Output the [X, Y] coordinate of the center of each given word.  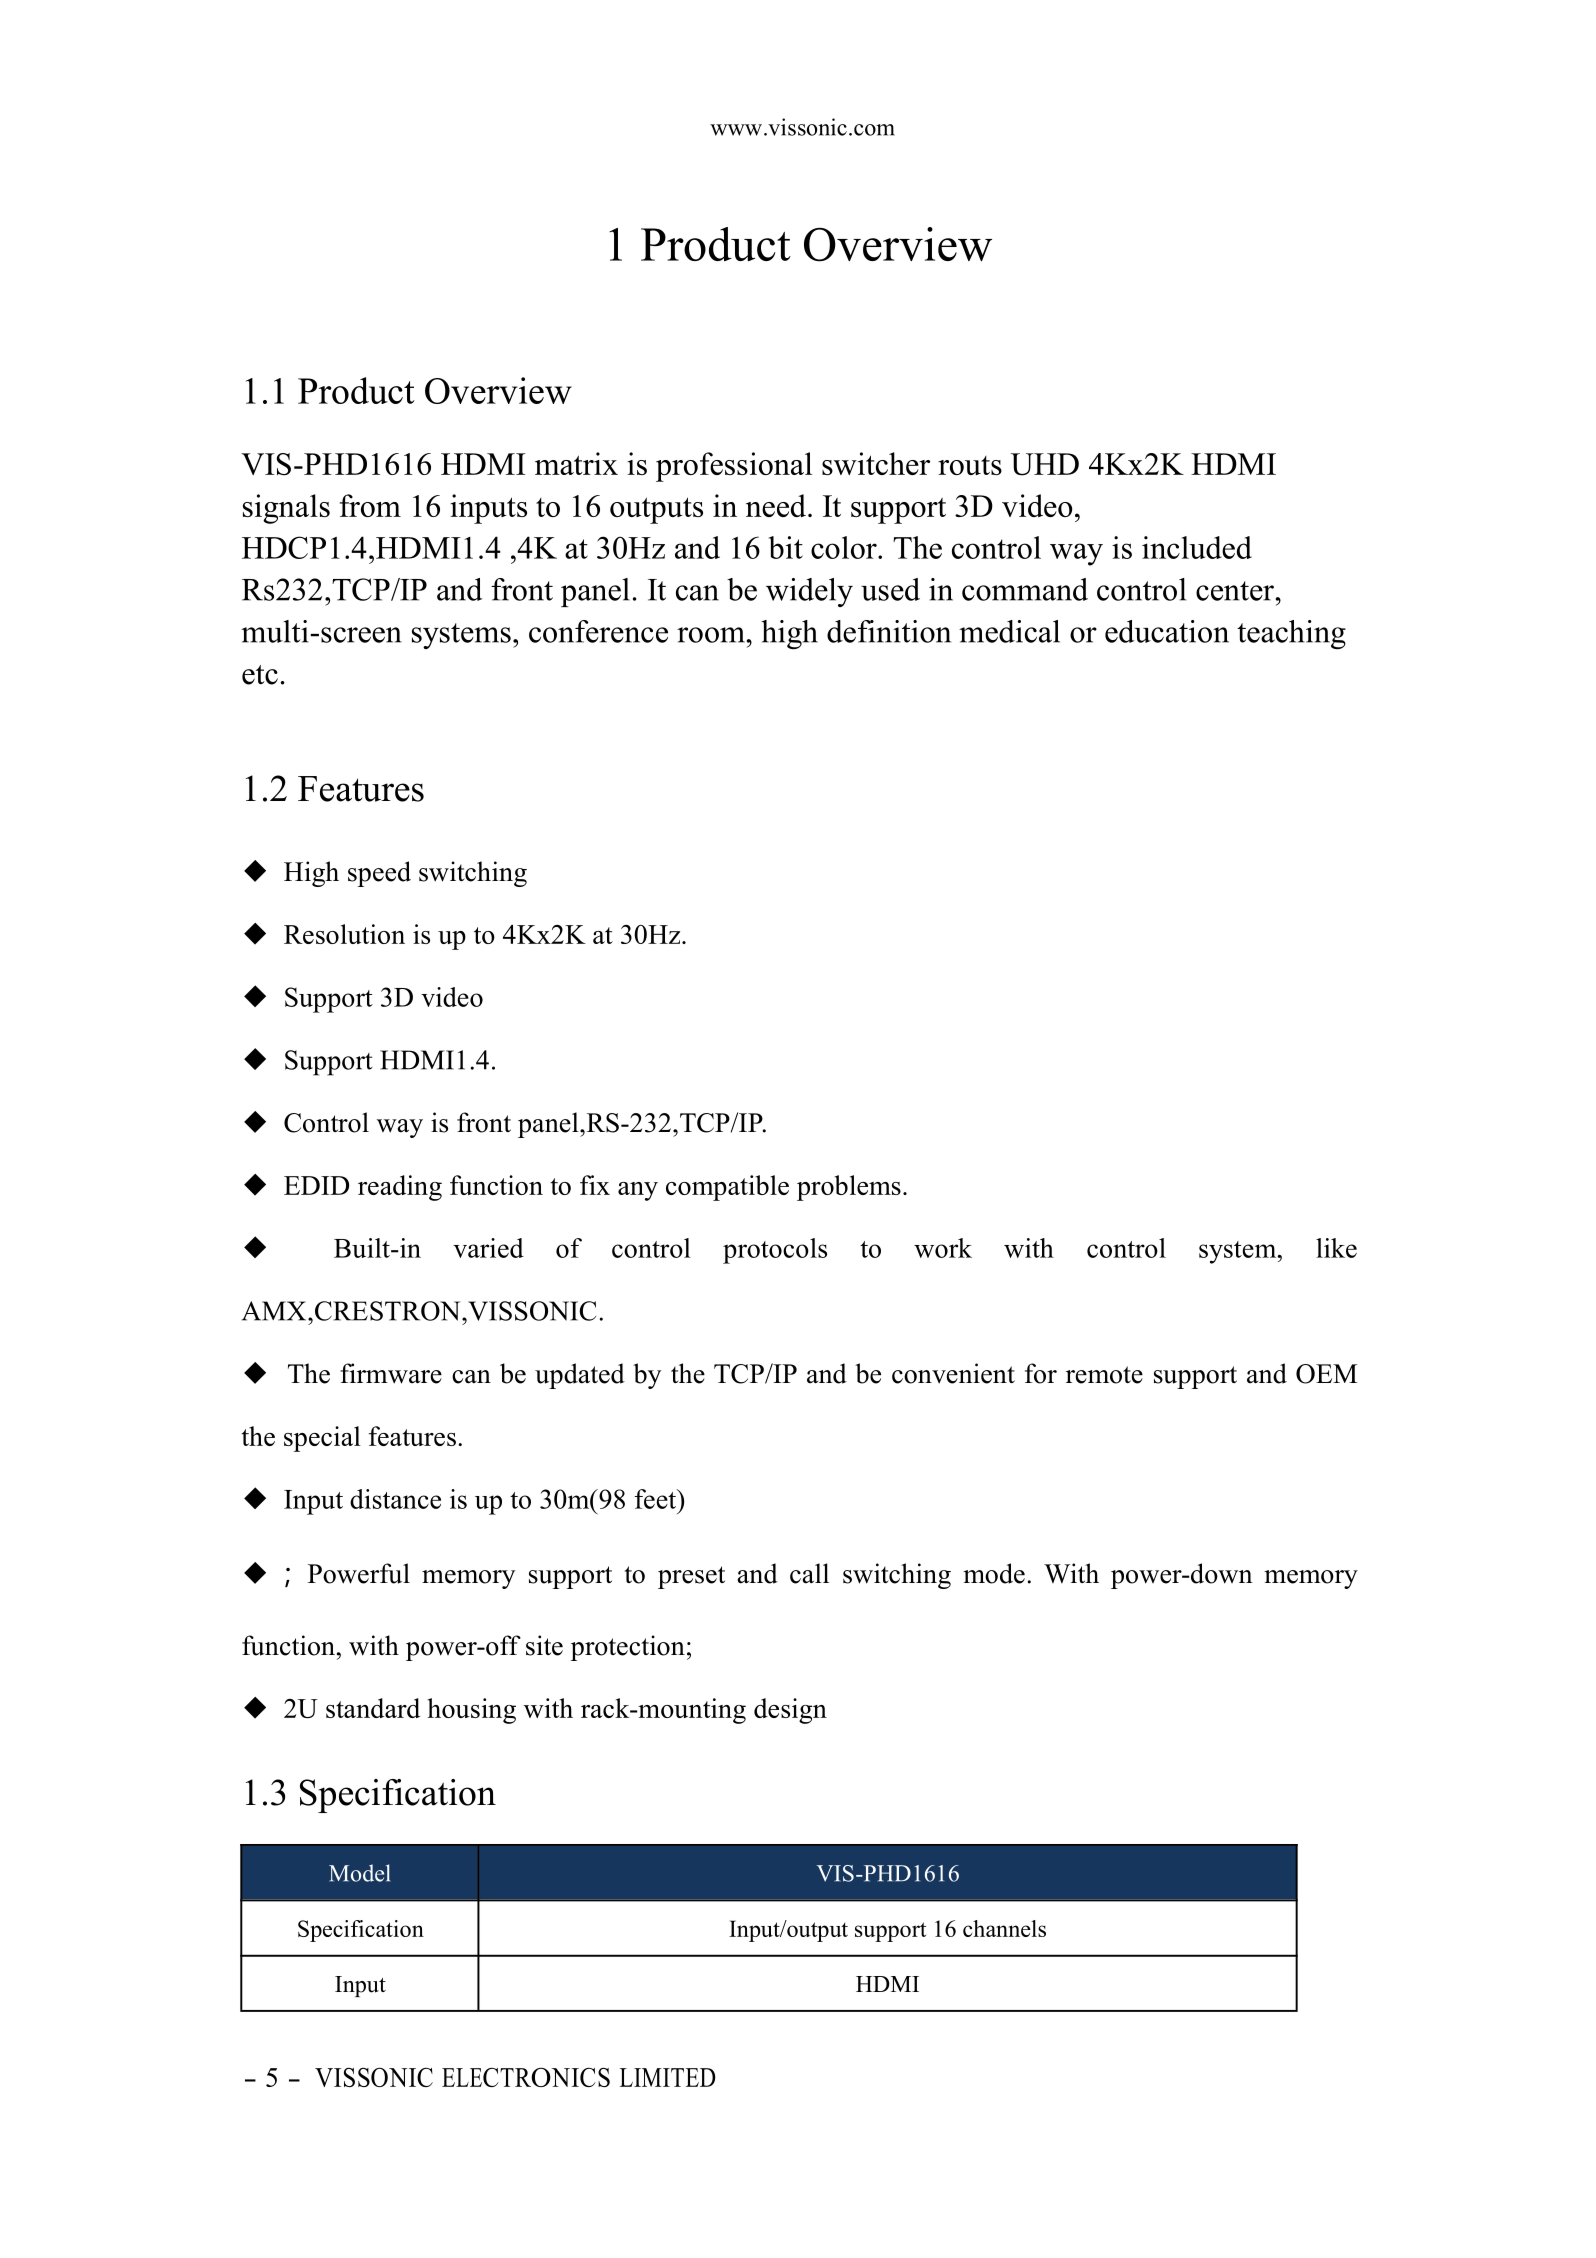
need [776, 505]
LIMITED [668, 2077]
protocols [775, 1251]
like [1336, 1248]
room [711, 635]
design [790, 1711]
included [1197, 547]
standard [373, 1708]
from [370, 505]
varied [488, 1248]
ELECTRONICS [526, 2077]
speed [379, 874]
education [1167, 631]
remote [1104, 1375]
